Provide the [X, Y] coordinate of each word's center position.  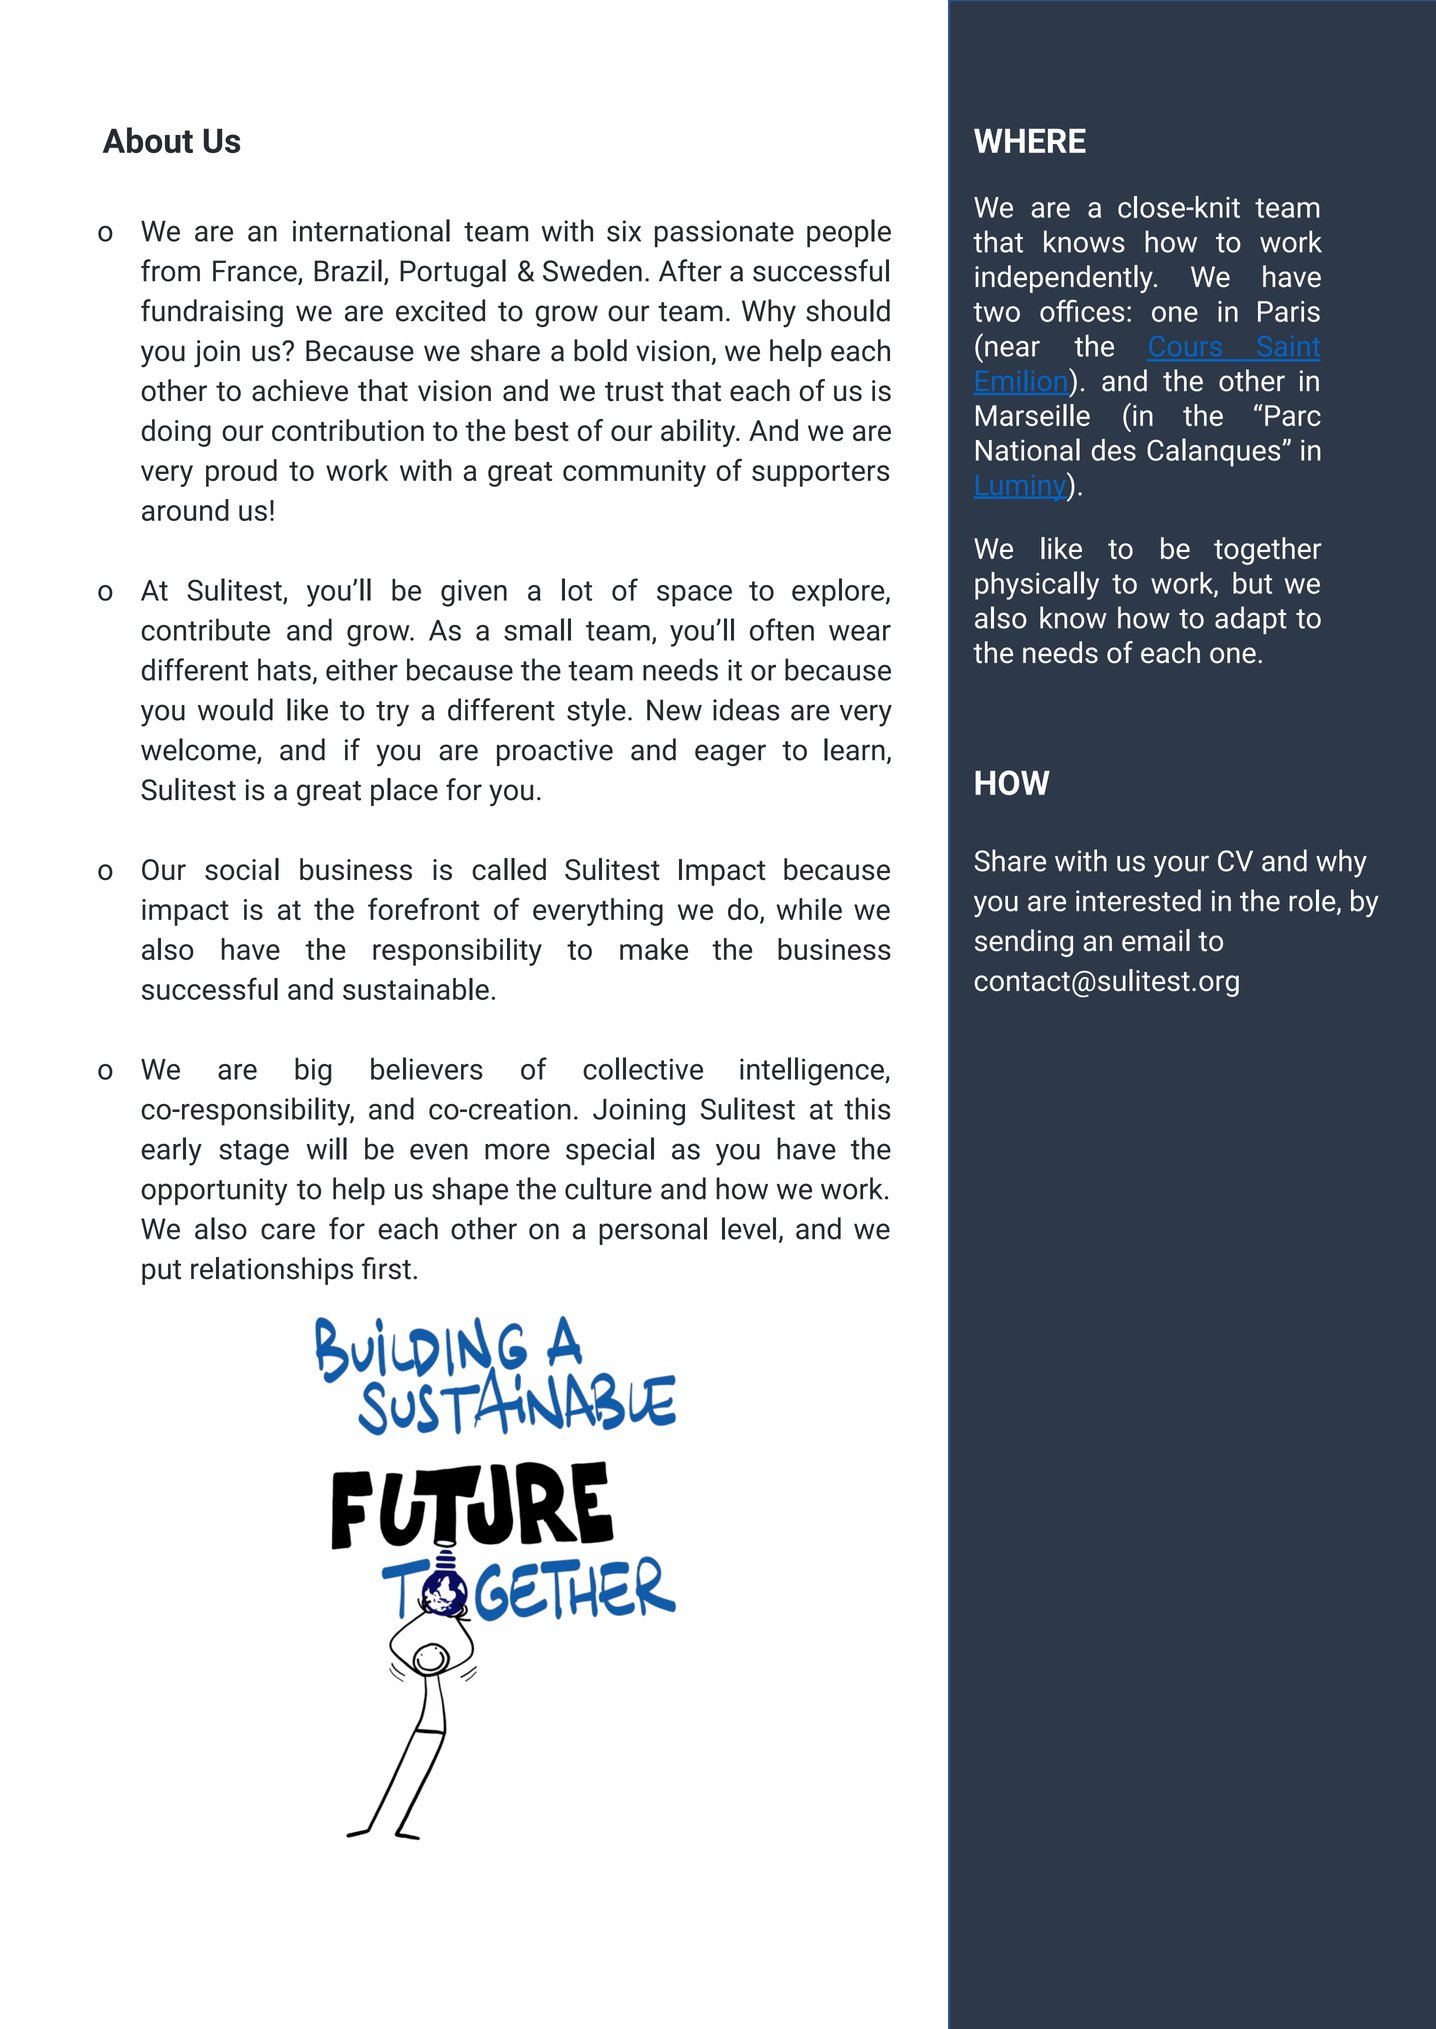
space [694, 596]
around [185, 510]
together [1268, 551]
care [288, 1231]
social [242, 869]
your [1181, 866]
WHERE [1030, 140]
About [148, 140]
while [809, 909]
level [749, 1228]
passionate [724, 234]
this [867, 1108]
